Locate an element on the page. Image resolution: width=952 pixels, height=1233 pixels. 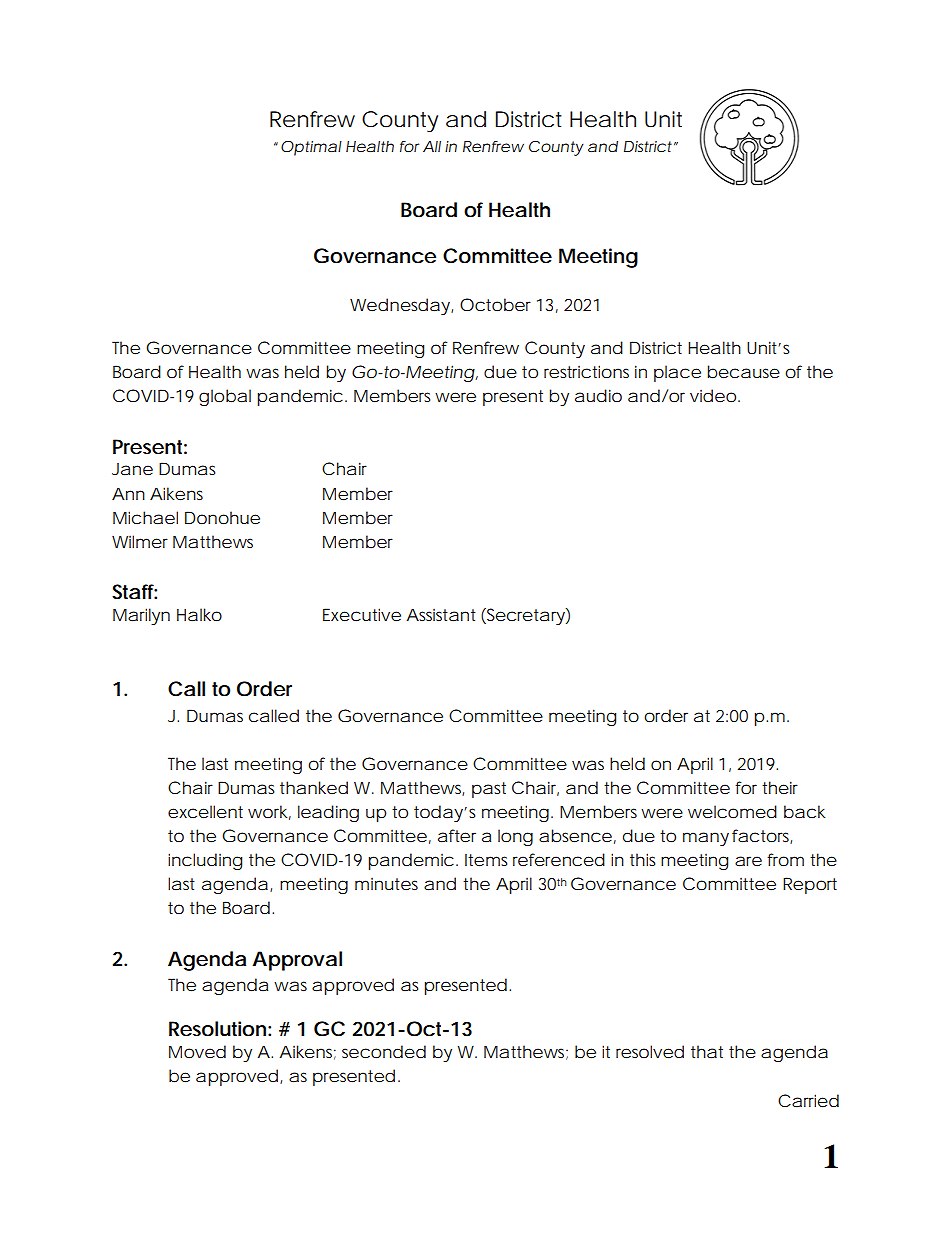
Executive is located at coordinates (362, 614).
